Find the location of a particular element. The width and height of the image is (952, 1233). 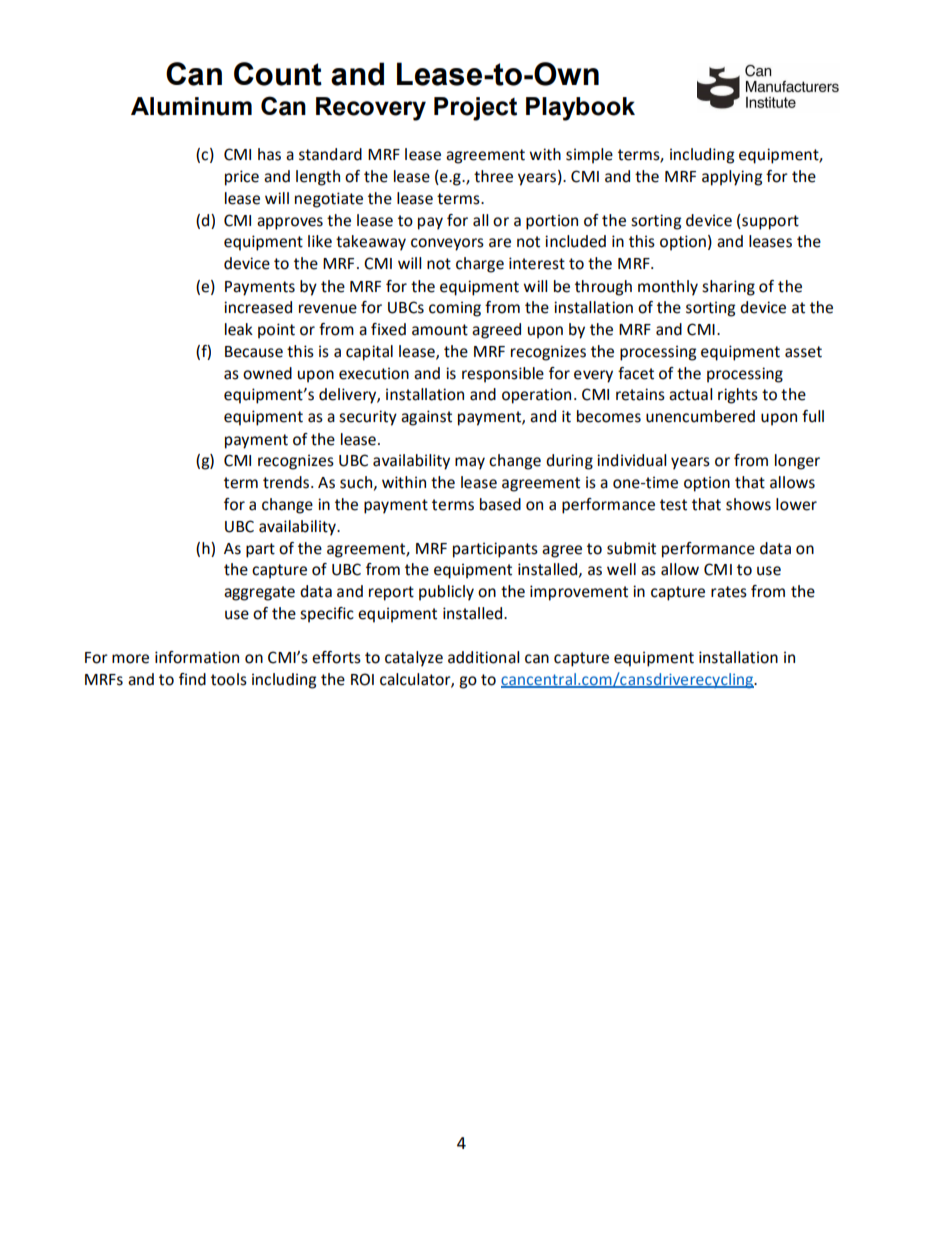

support is located at coordinates (769, 222).
